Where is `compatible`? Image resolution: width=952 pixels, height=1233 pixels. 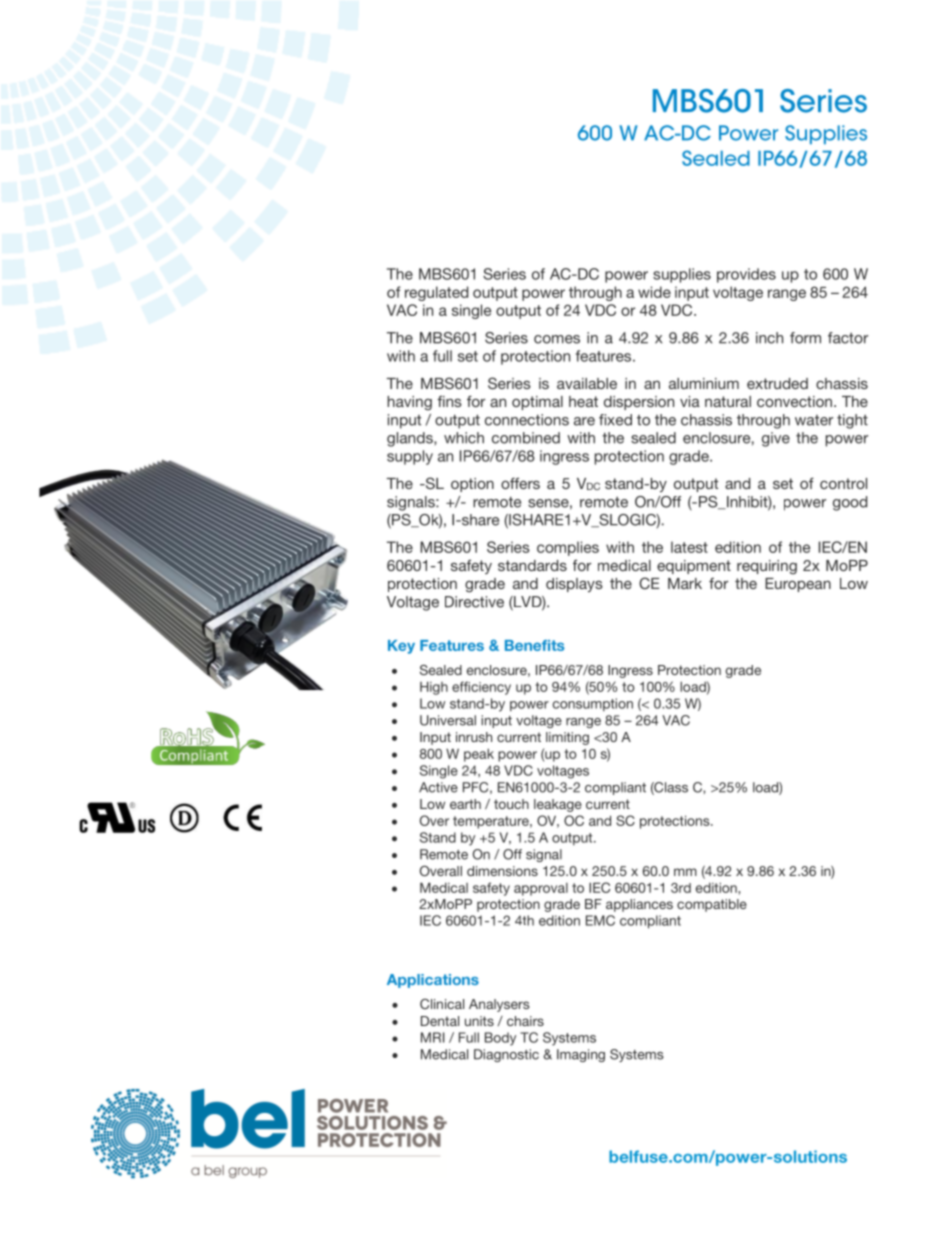 compatible is located at coordinates (712, 905).
